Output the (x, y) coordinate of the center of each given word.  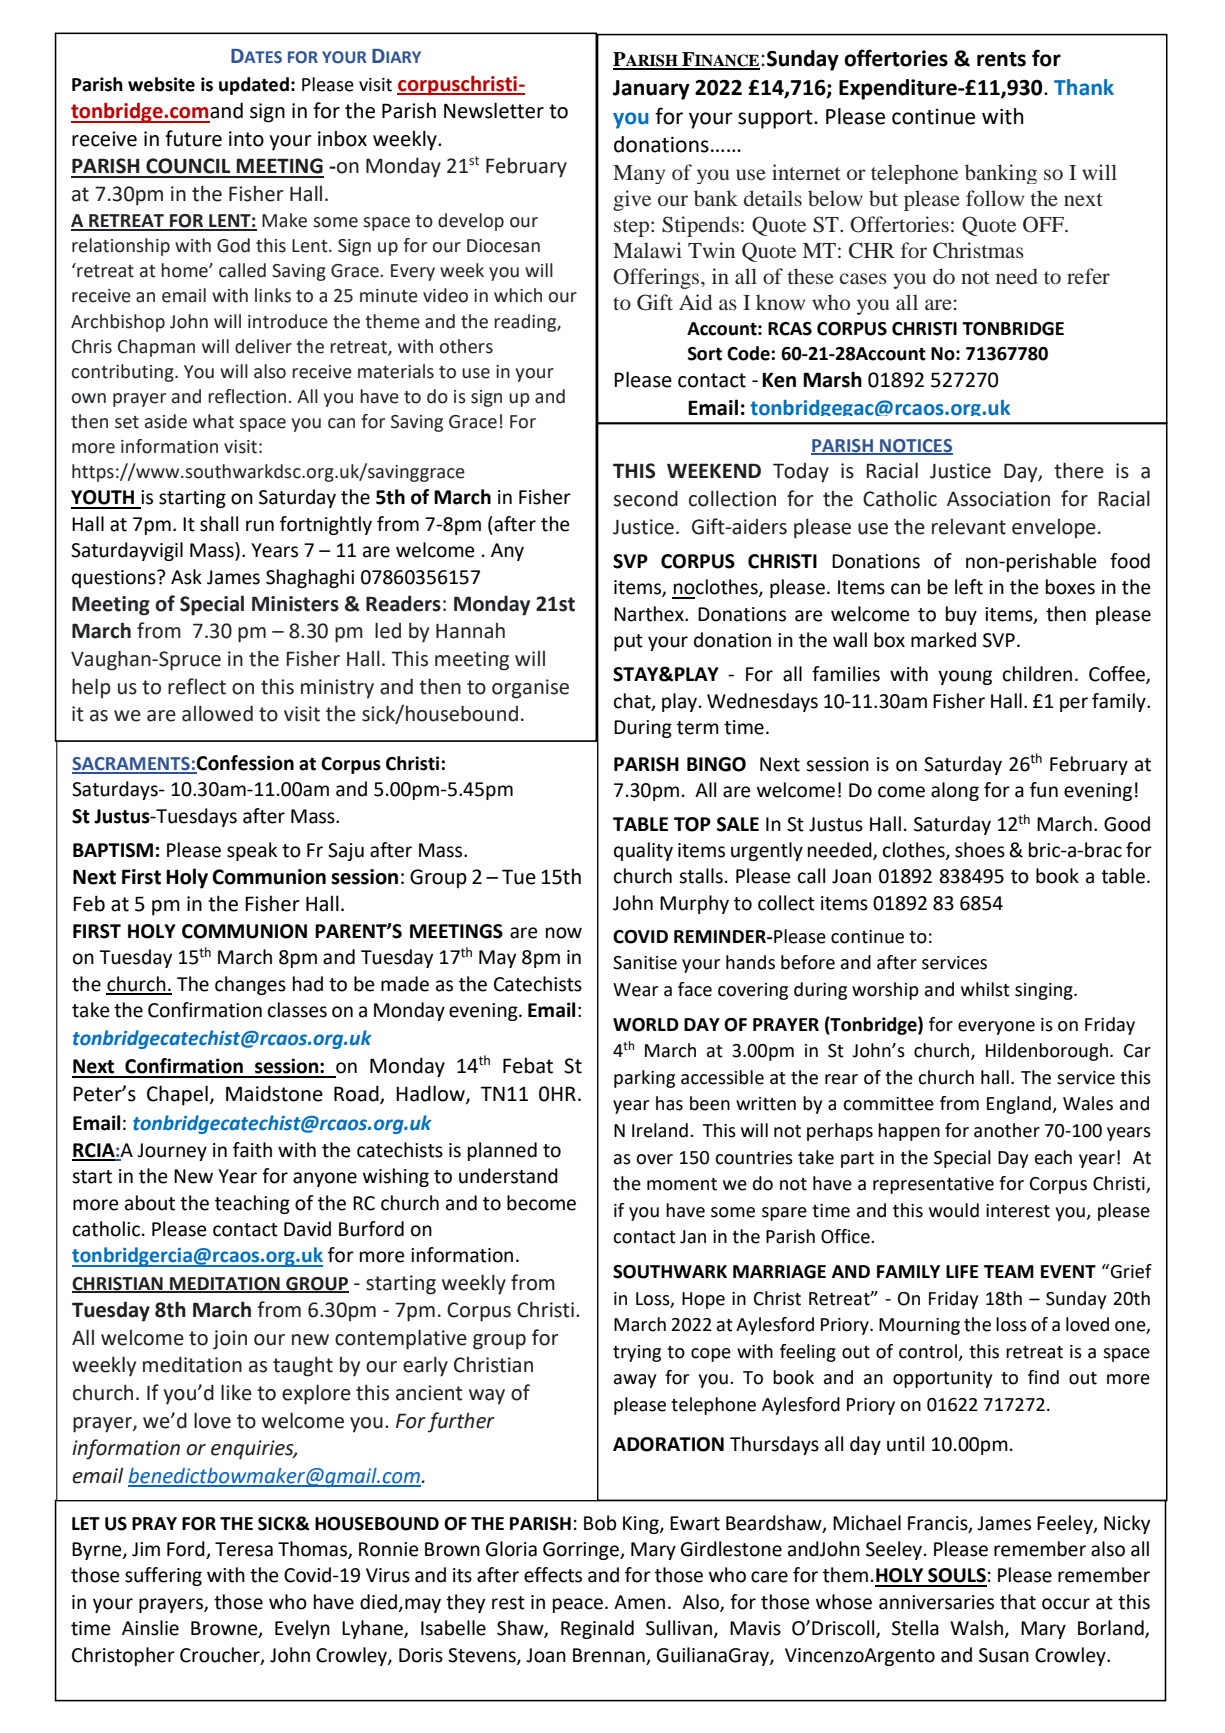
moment (682, 1184)
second (646, 498)
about (150, 1203)
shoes (980, 850)
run (260, 526)
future (193, 138)
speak (252, 851)
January (651, 90)
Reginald (597, 1629)
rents (1001, 59)
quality (643, 851)
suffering (163, 1576)
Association (998, 499)
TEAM (1009, 1271)
